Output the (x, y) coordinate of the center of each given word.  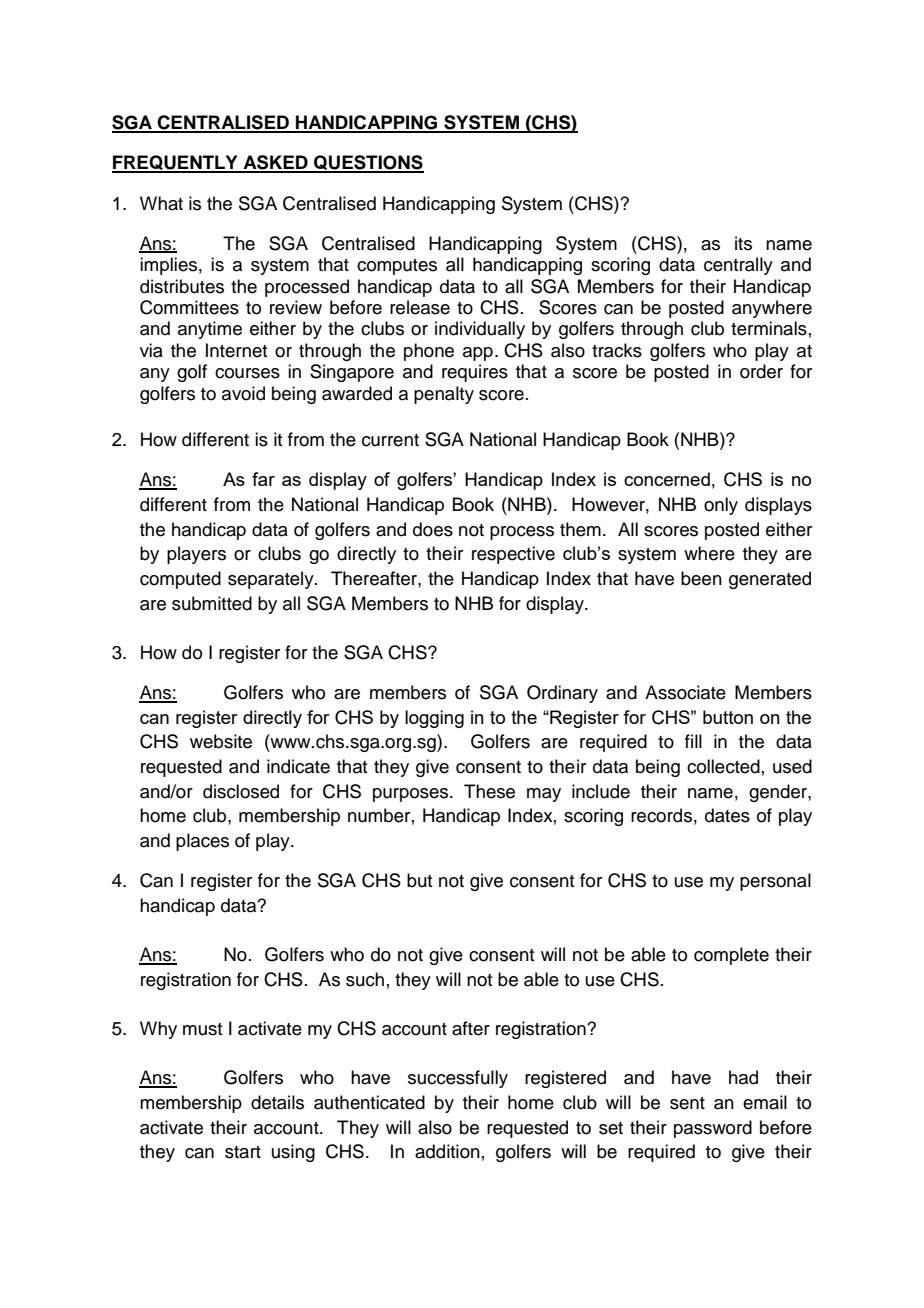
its (743, 243)
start (243, 1152)
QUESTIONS (368, 164)
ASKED (275, 163)
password (713, 1129)
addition (447, 1151)
